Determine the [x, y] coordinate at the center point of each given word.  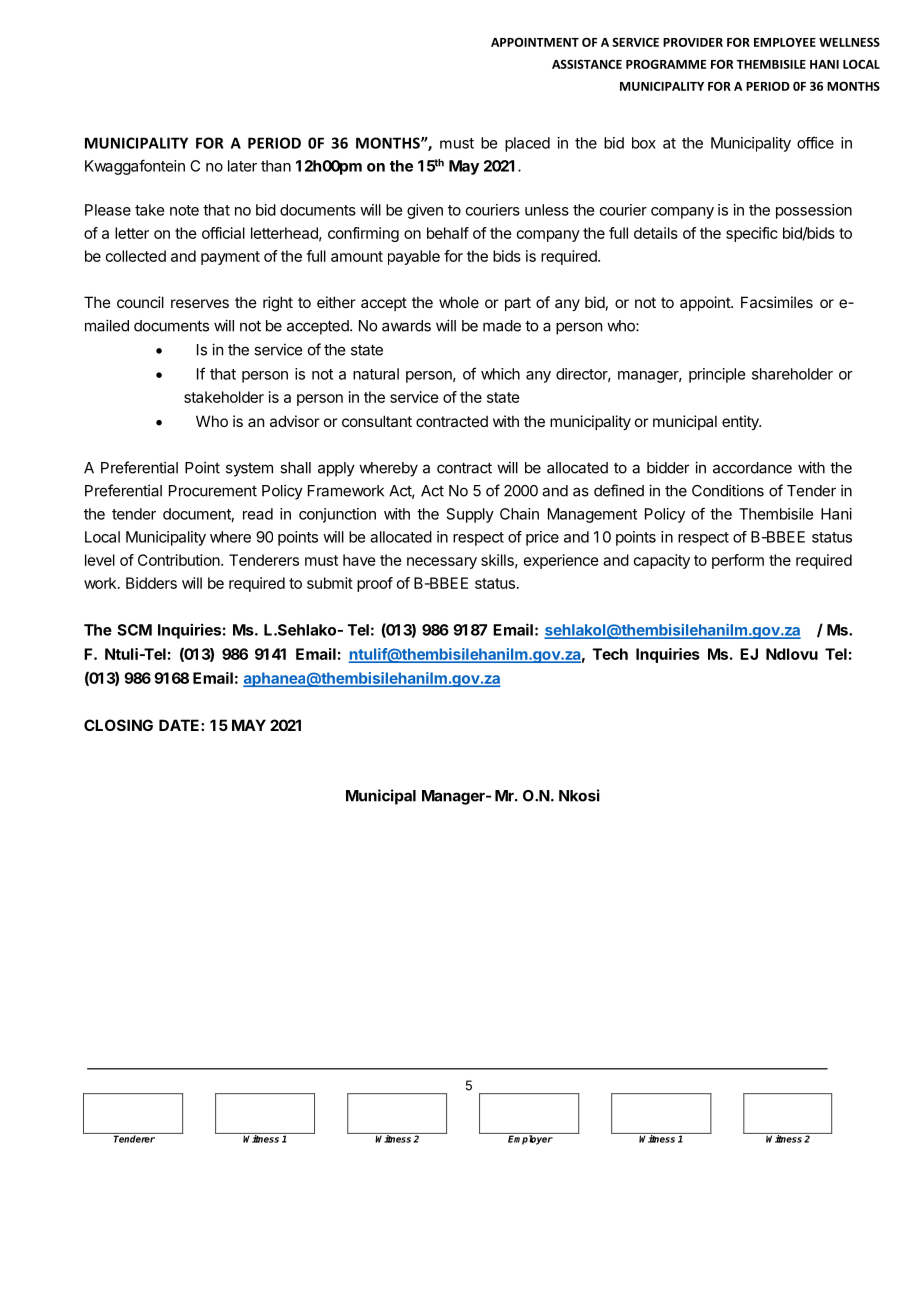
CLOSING [118, 725]
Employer [530, 1139]
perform [738, 561]
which [500, 374]
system [249, 470]
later [242, 166]
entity [741, 422]
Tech [610, 654]
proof [375, 584]
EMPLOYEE [785, 42]
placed [527, 144]
